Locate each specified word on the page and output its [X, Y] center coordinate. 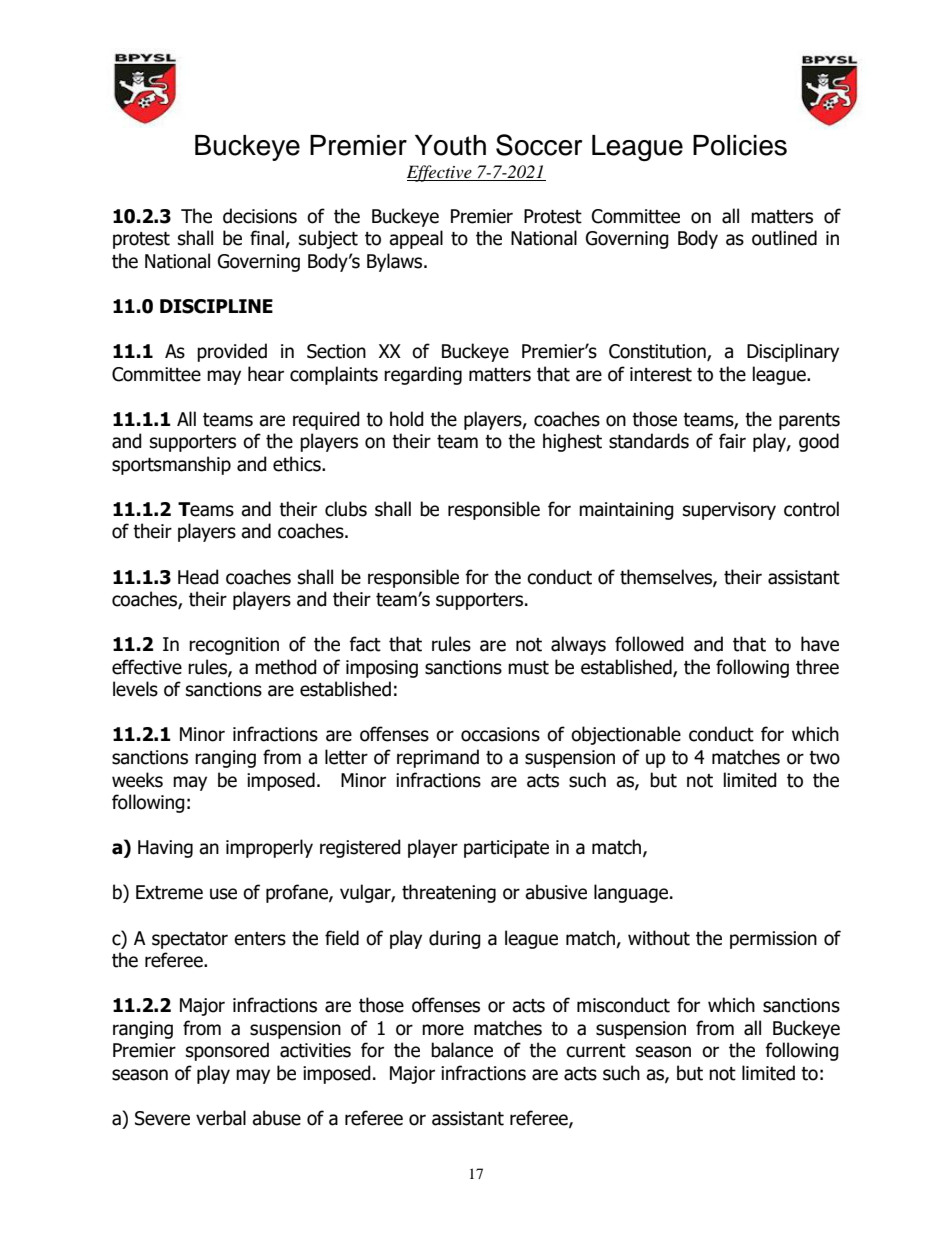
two [824, 758]
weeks [137, 780]
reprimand [438, 758]
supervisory [729, 511]
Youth [450, 145]
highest [572, 442]
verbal [221, 1118]
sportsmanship [171, 465]
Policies [740, 145]
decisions [260, 216]
